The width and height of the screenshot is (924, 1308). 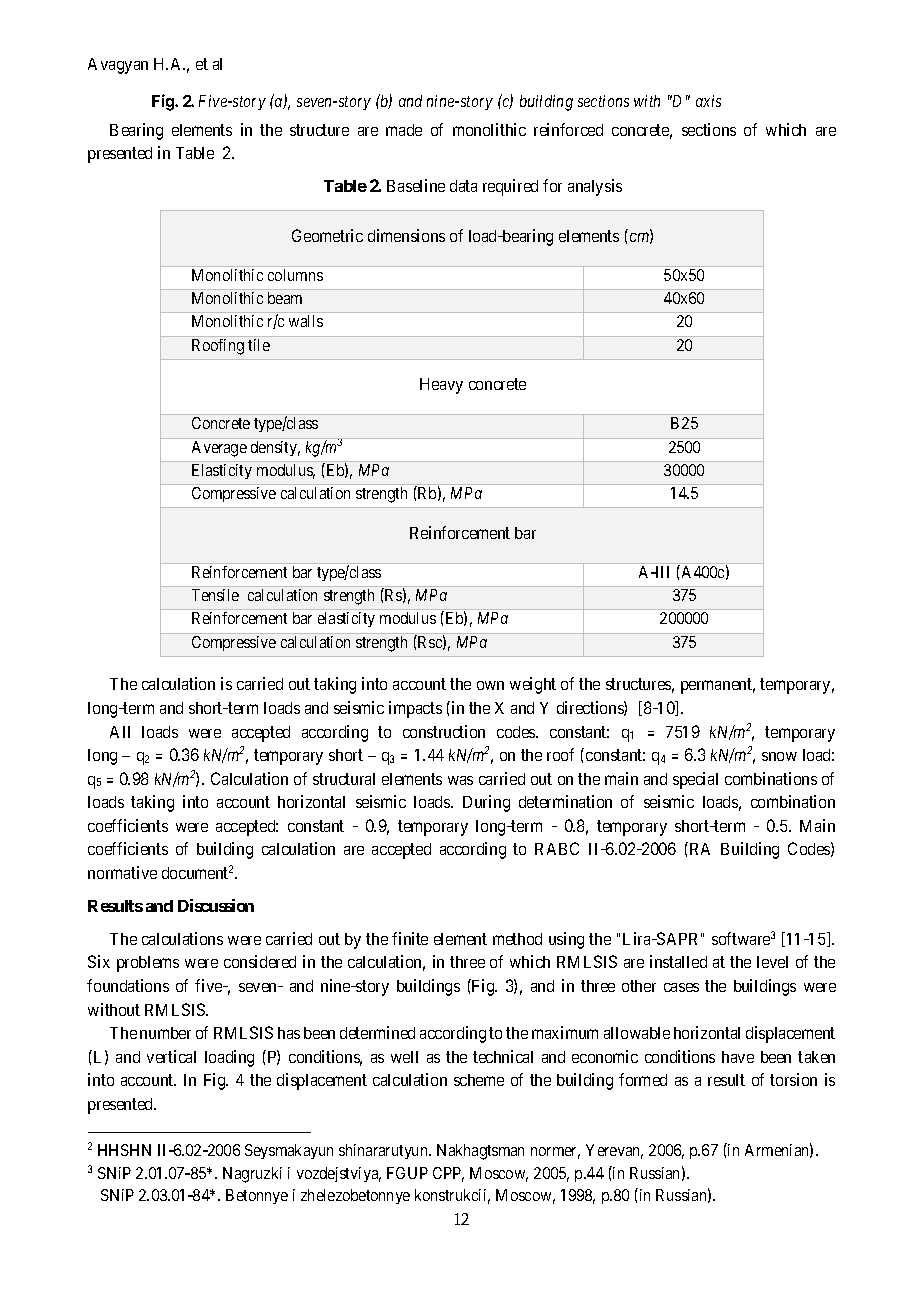 What do you see at coordinates (695, 780) in the screenshot?
I see `special` at bounding box center [695, 780].
